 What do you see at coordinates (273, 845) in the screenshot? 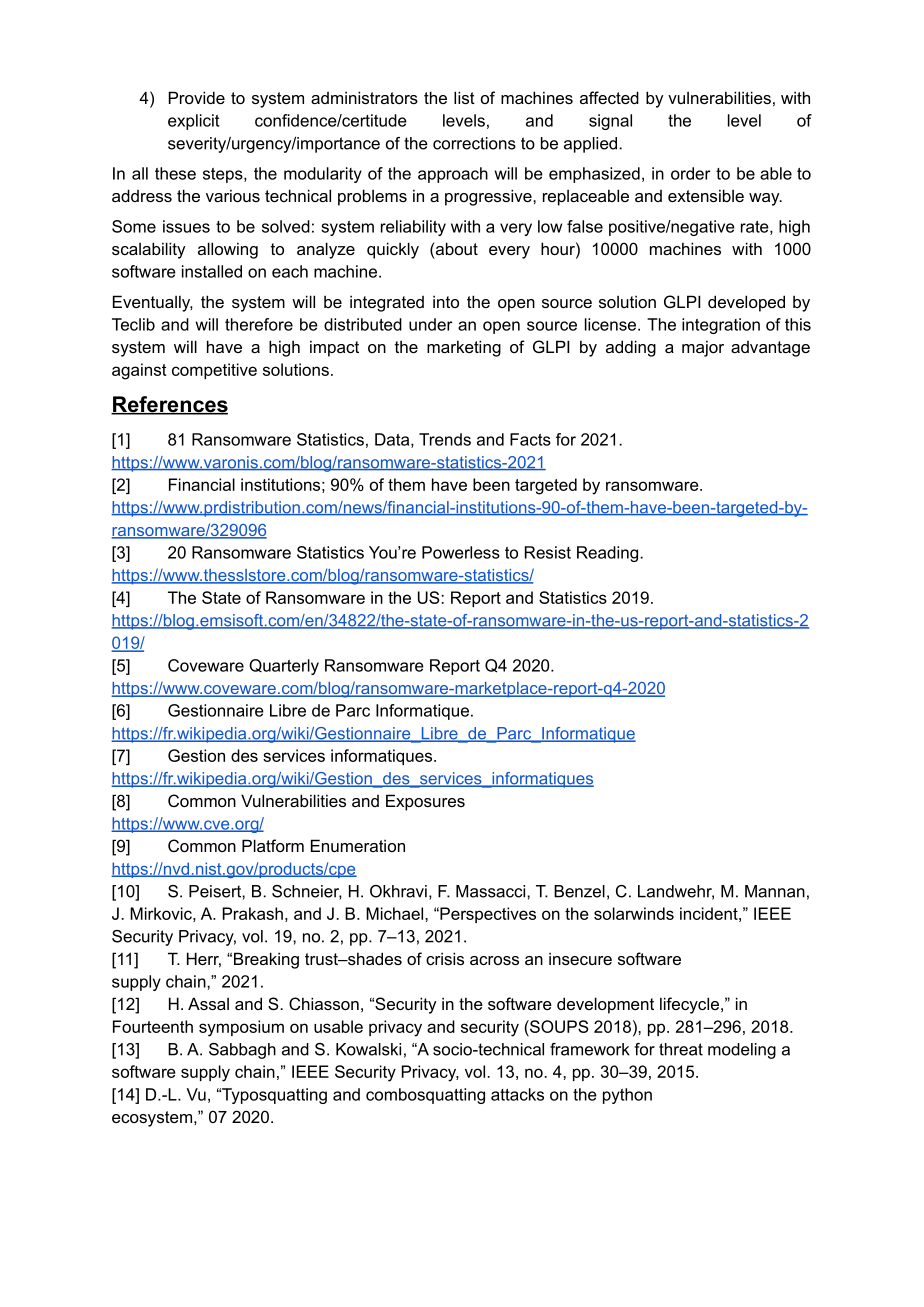
I see `Platform` at bounding box center [273, 845].
